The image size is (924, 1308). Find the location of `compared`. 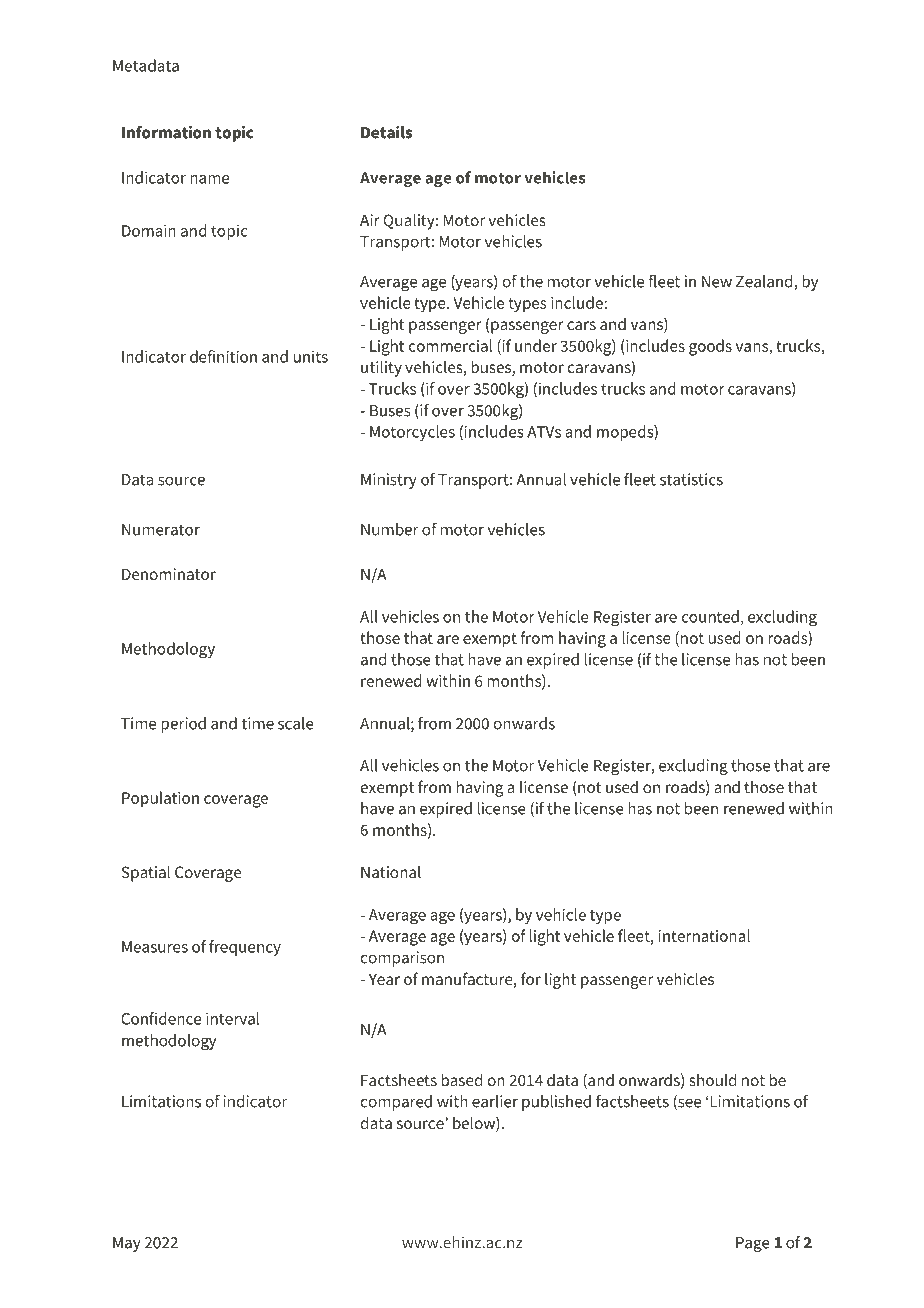

compared is located at coordinates (396, 1103).
